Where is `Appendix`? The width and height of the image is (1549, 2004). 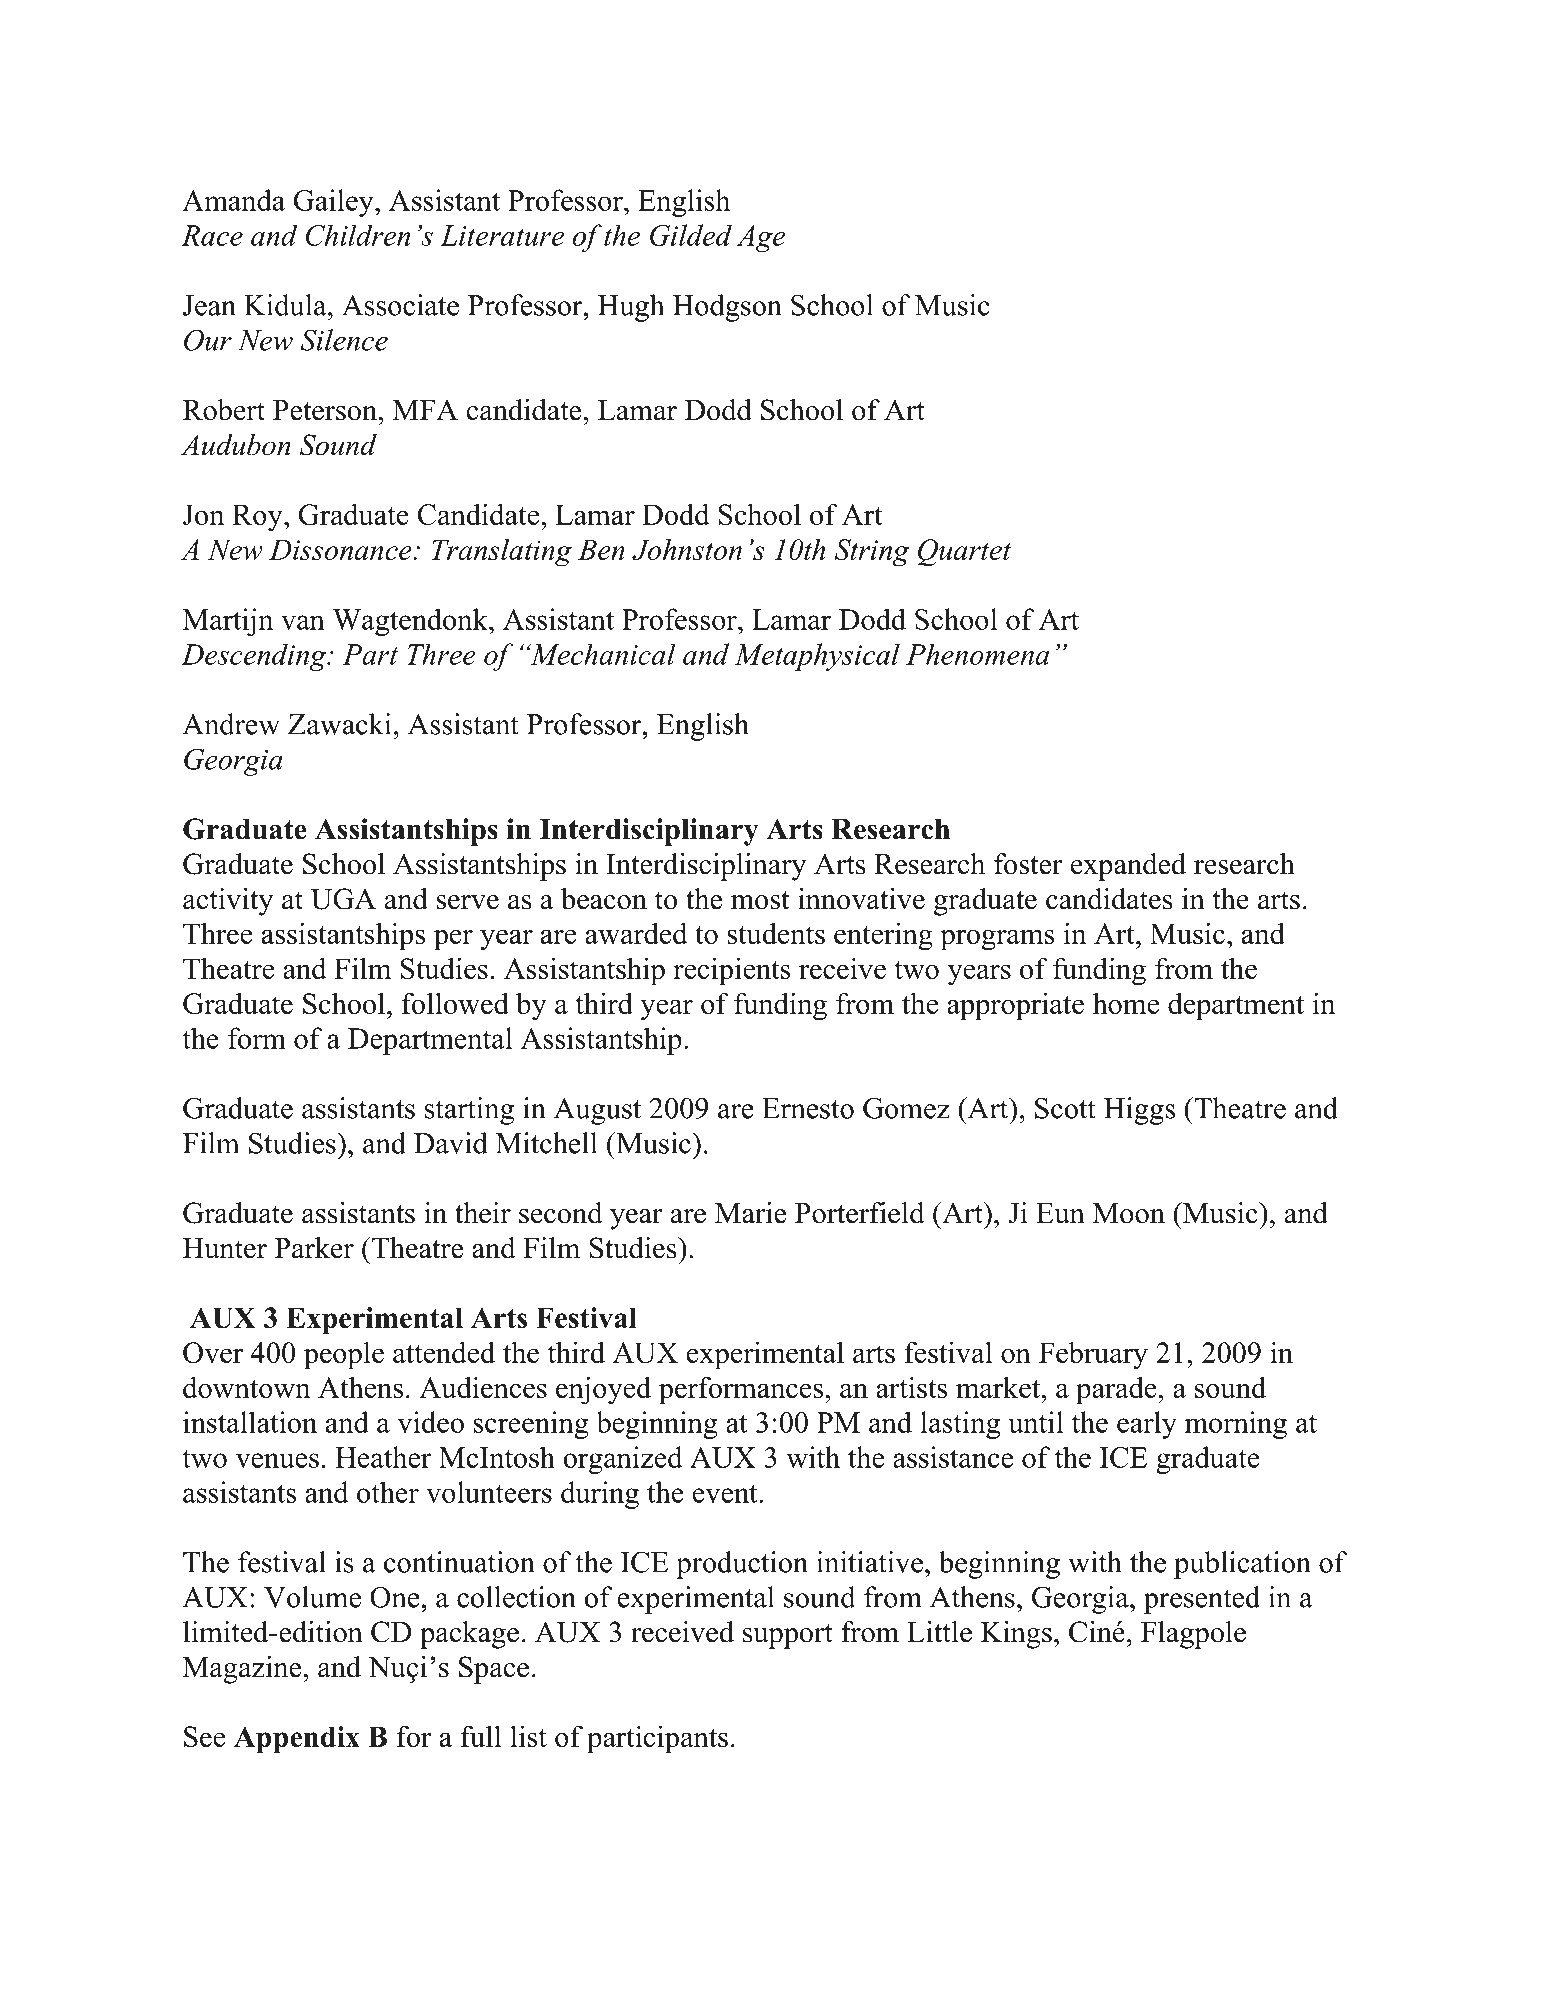 Appendix is located at coordinates (297, 1740).
